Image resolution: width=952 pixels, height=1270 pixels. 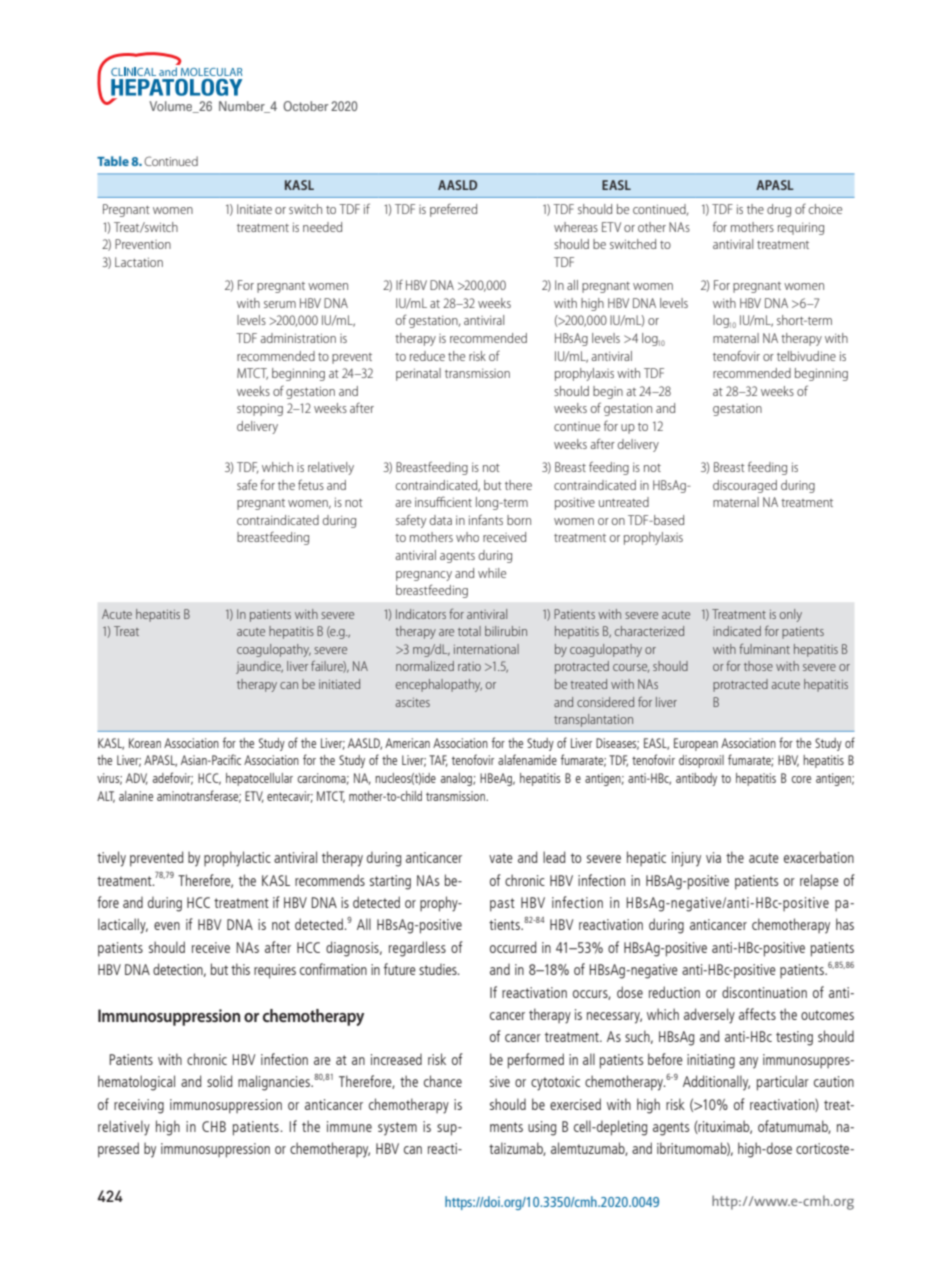 What do you see at coordinates (259, 667) in the screenshot?
I see `jaundice` at bounding box center [259, 667].
